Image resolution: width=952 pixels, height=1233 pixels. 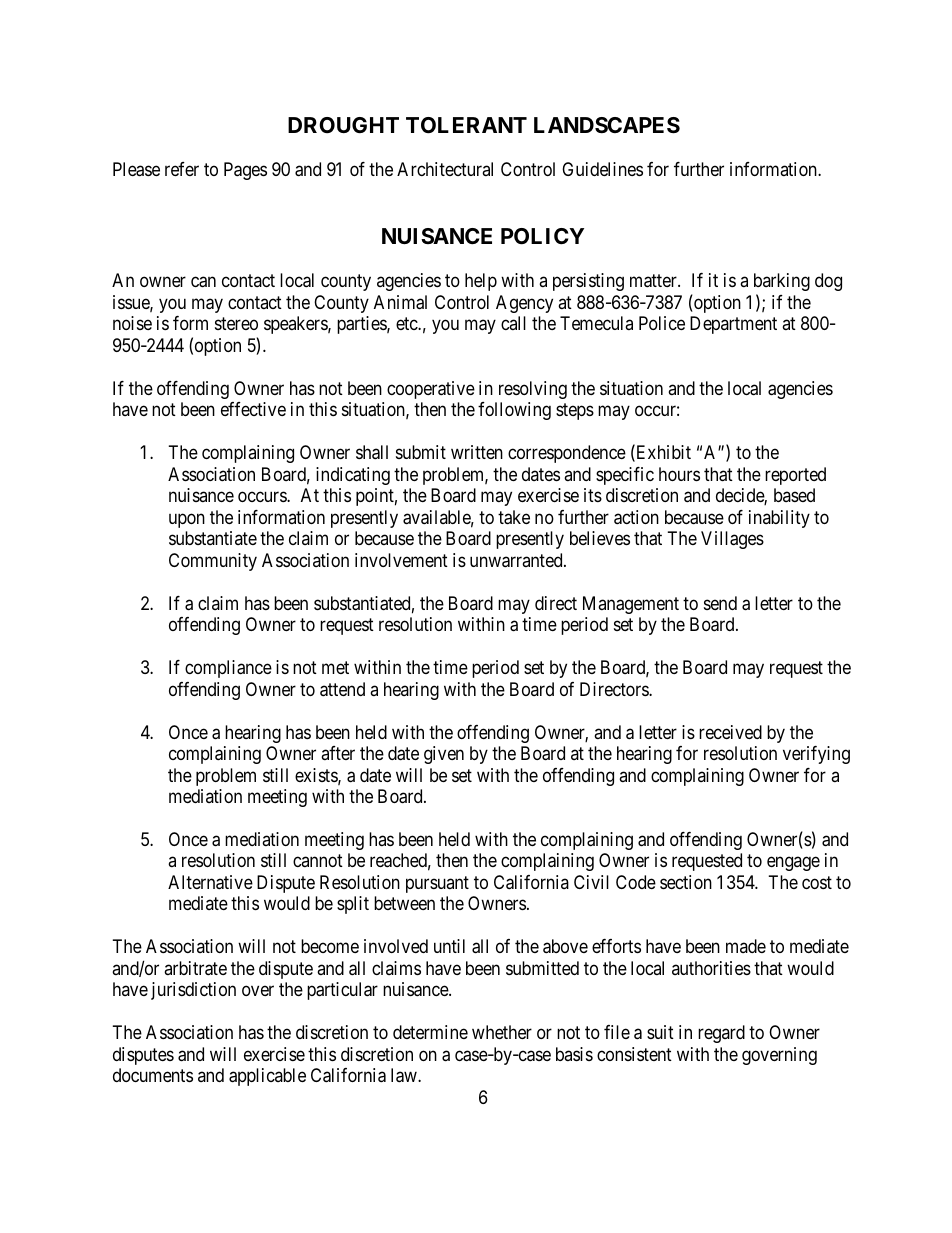 I want to click on Community, so click(x=213, y=562).
